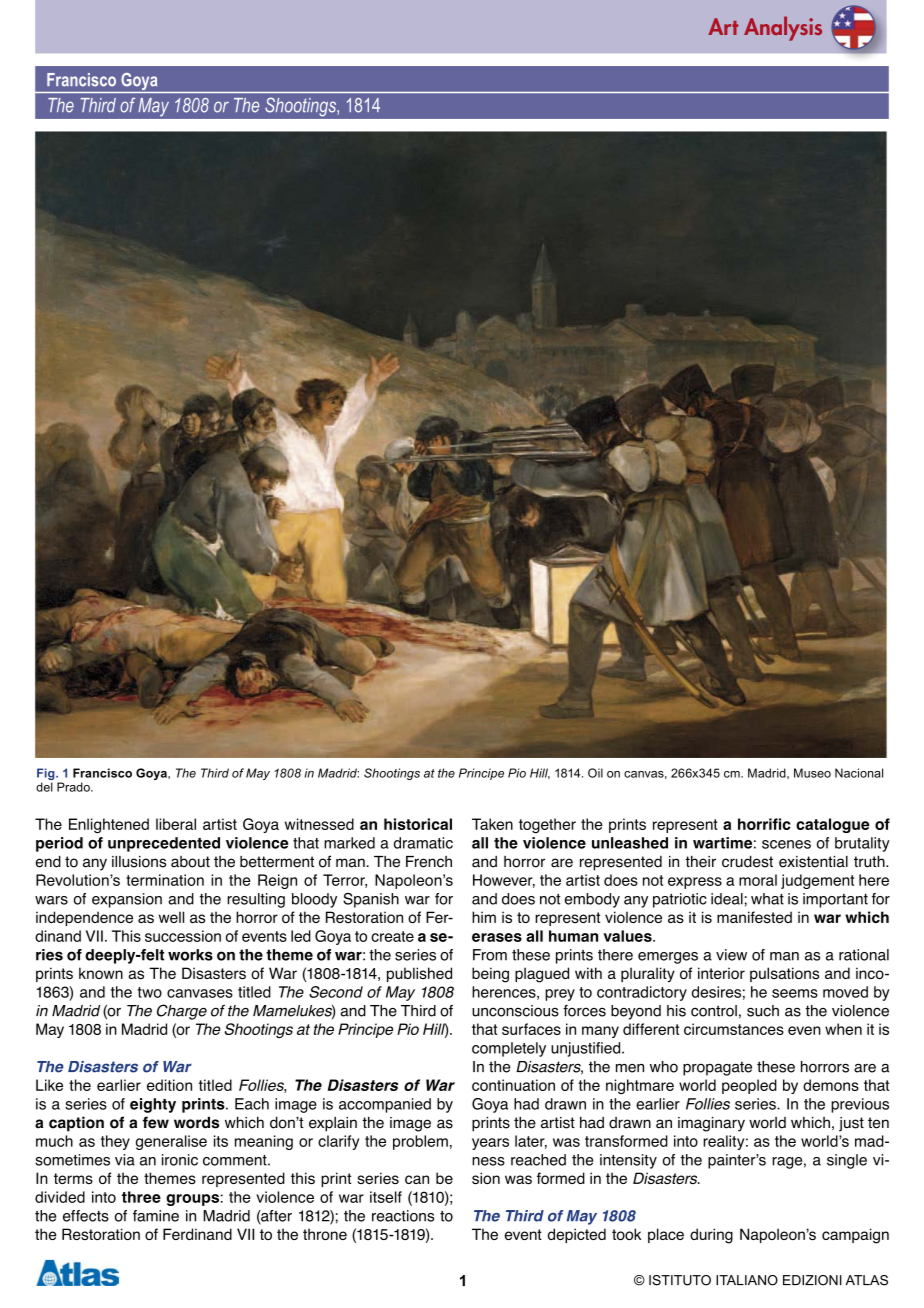  What do you see at coordinates (783, 28) in the document?
I see `Analysis` at bounding box center [783, 28].
